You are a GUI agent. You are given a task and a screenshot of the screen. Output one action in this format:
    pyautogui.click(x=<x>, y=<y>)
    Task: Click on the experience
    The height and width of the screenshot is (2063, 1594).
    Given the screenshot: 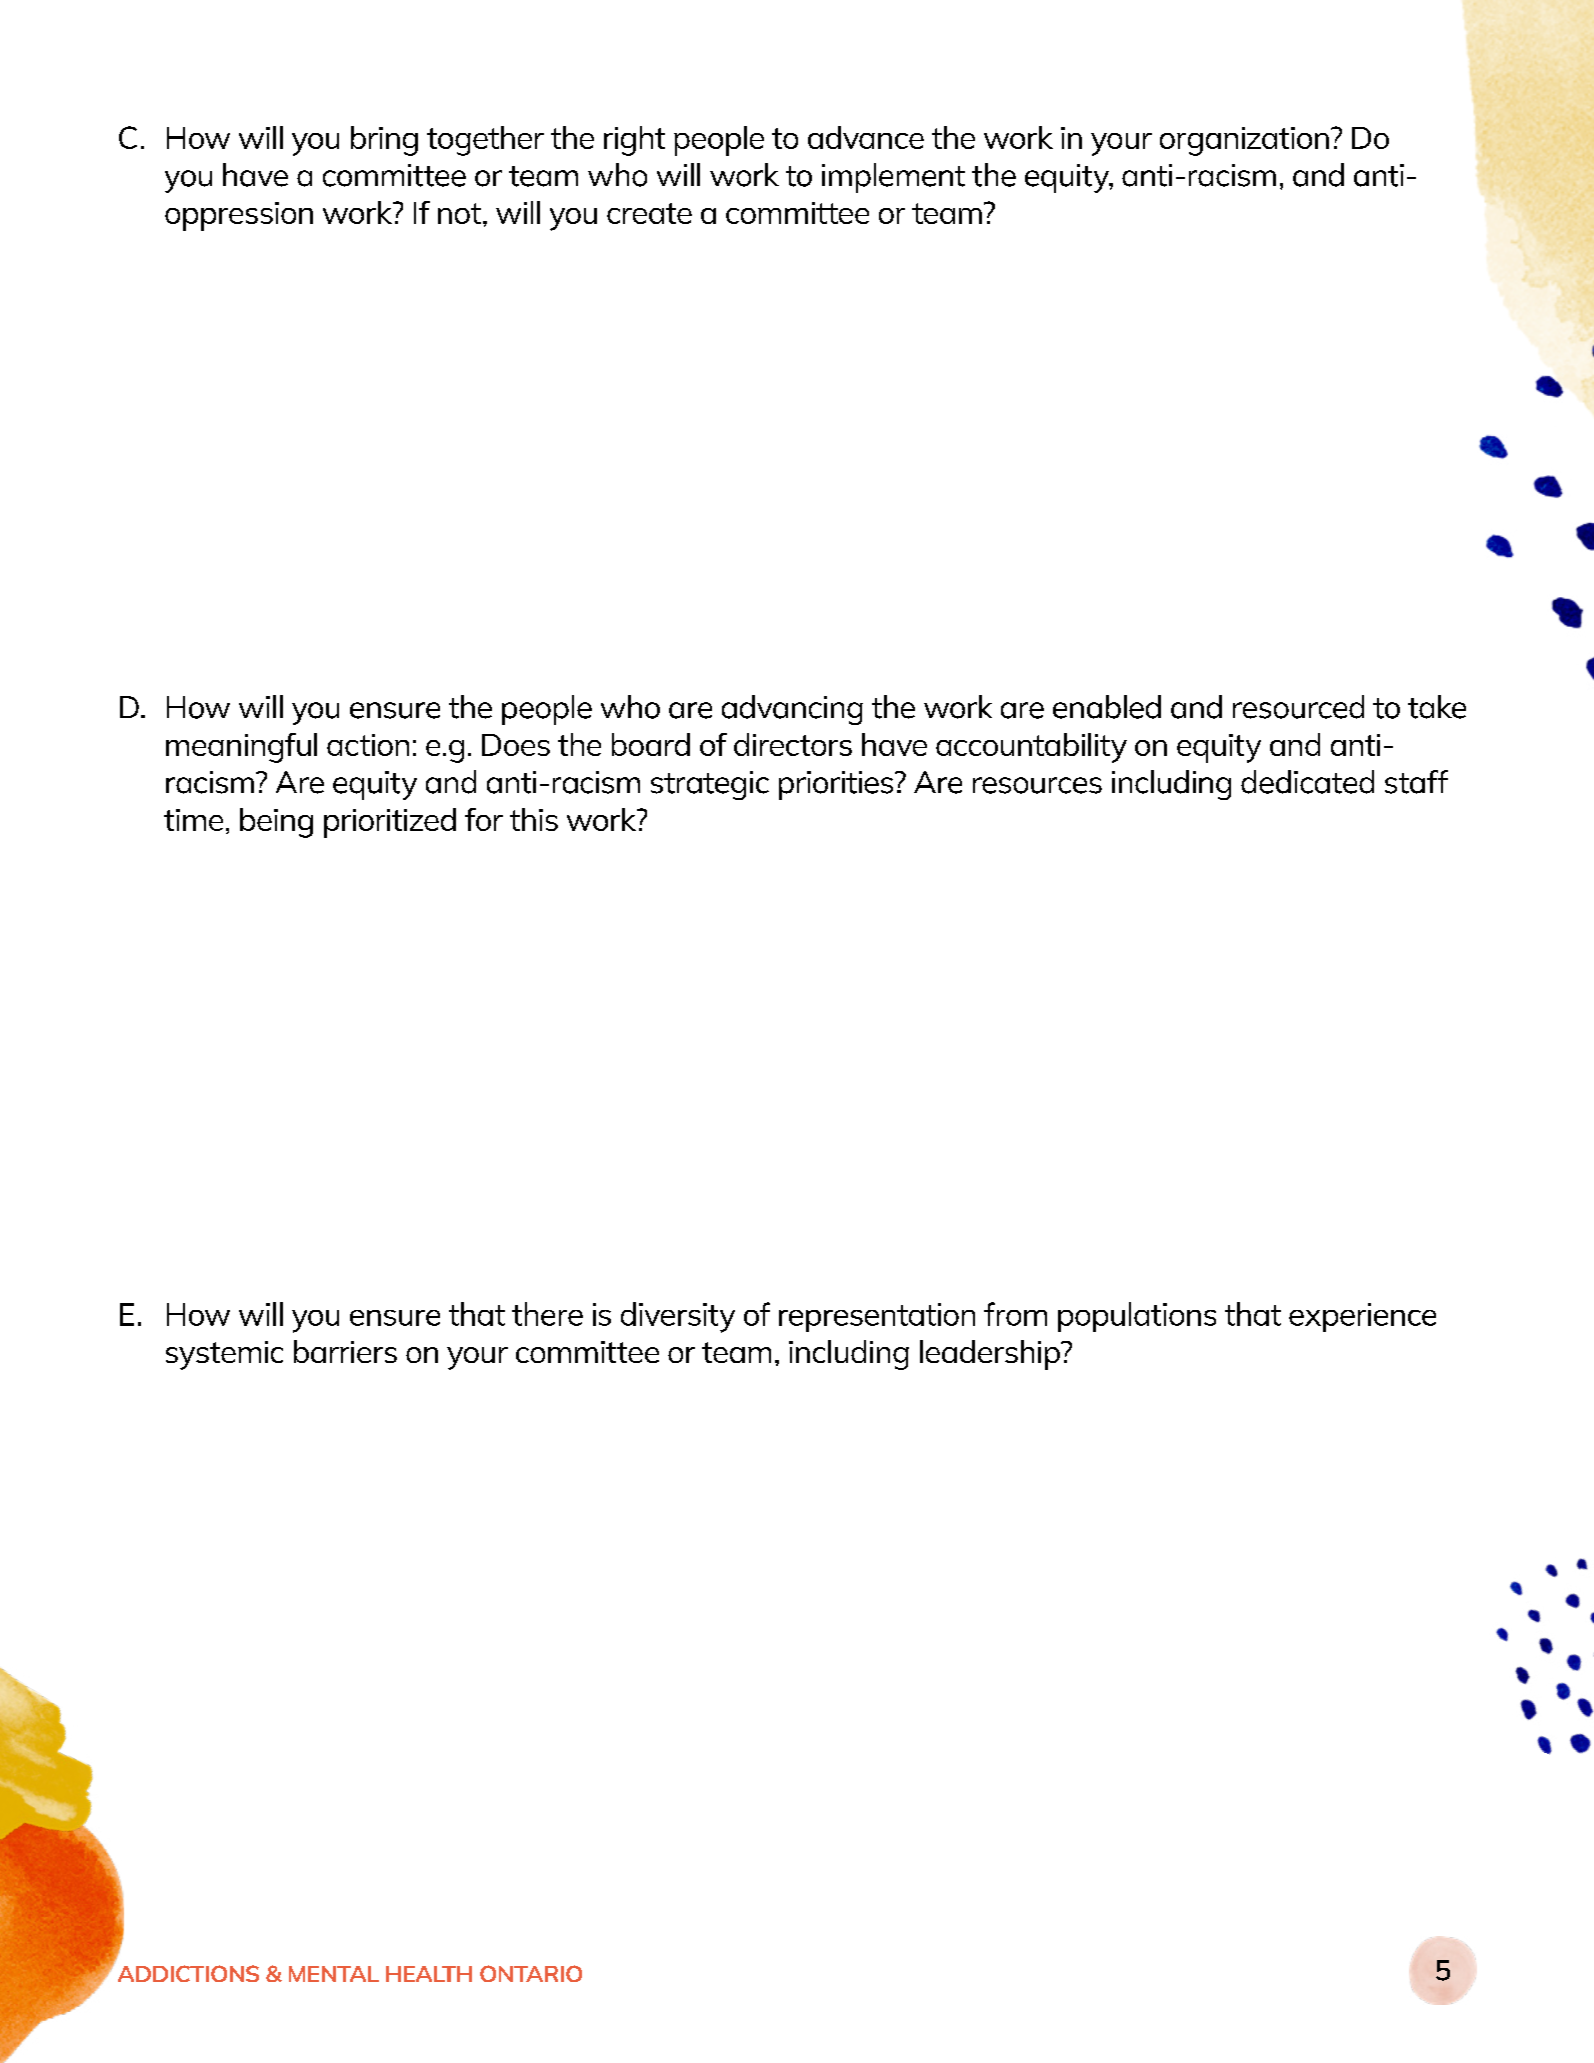 What is the action you would take?
    pyautogui.click(x=1362, y=1317)
